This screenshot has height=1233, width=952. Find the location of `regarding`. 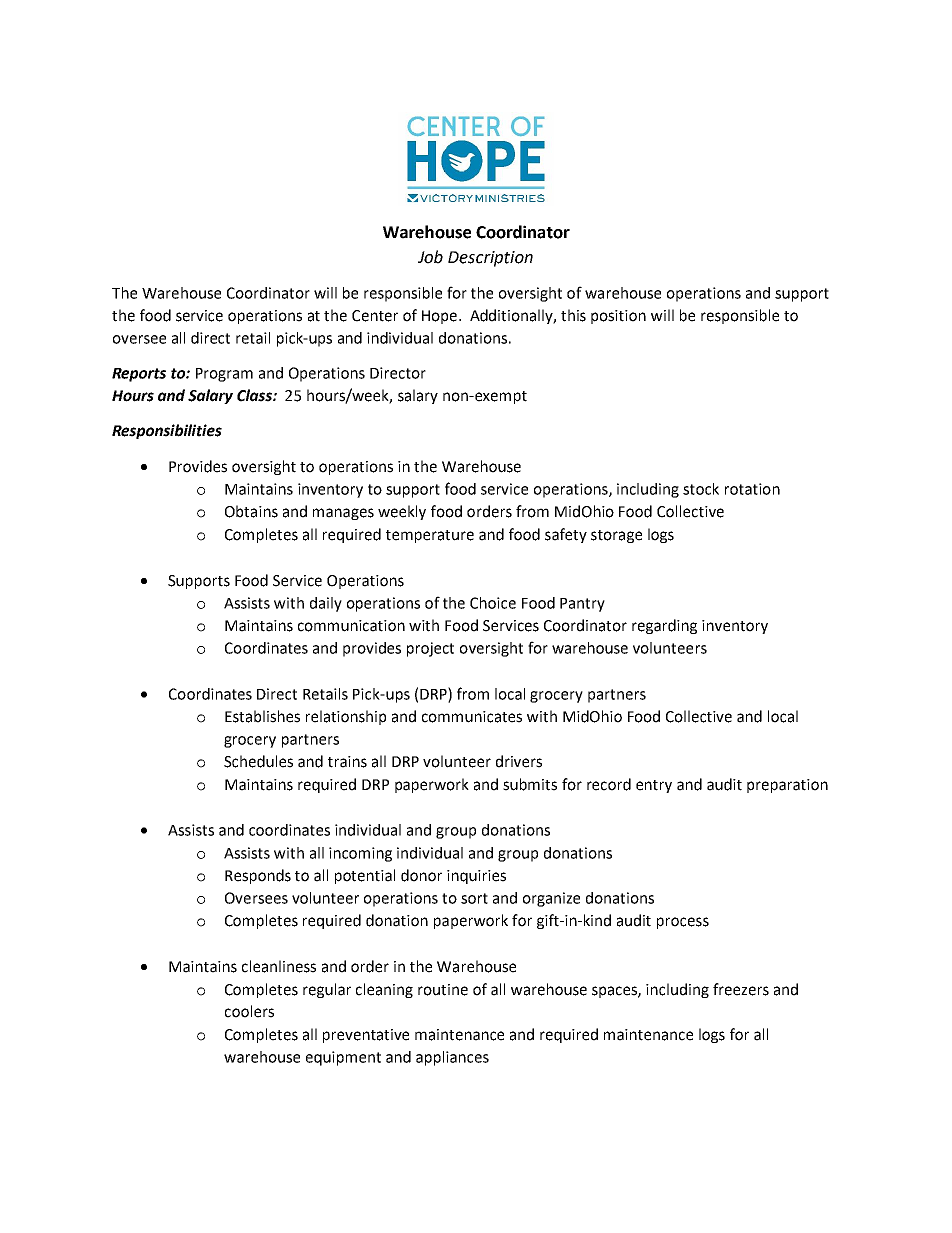

regarding is located at coordinates (664, 626).
